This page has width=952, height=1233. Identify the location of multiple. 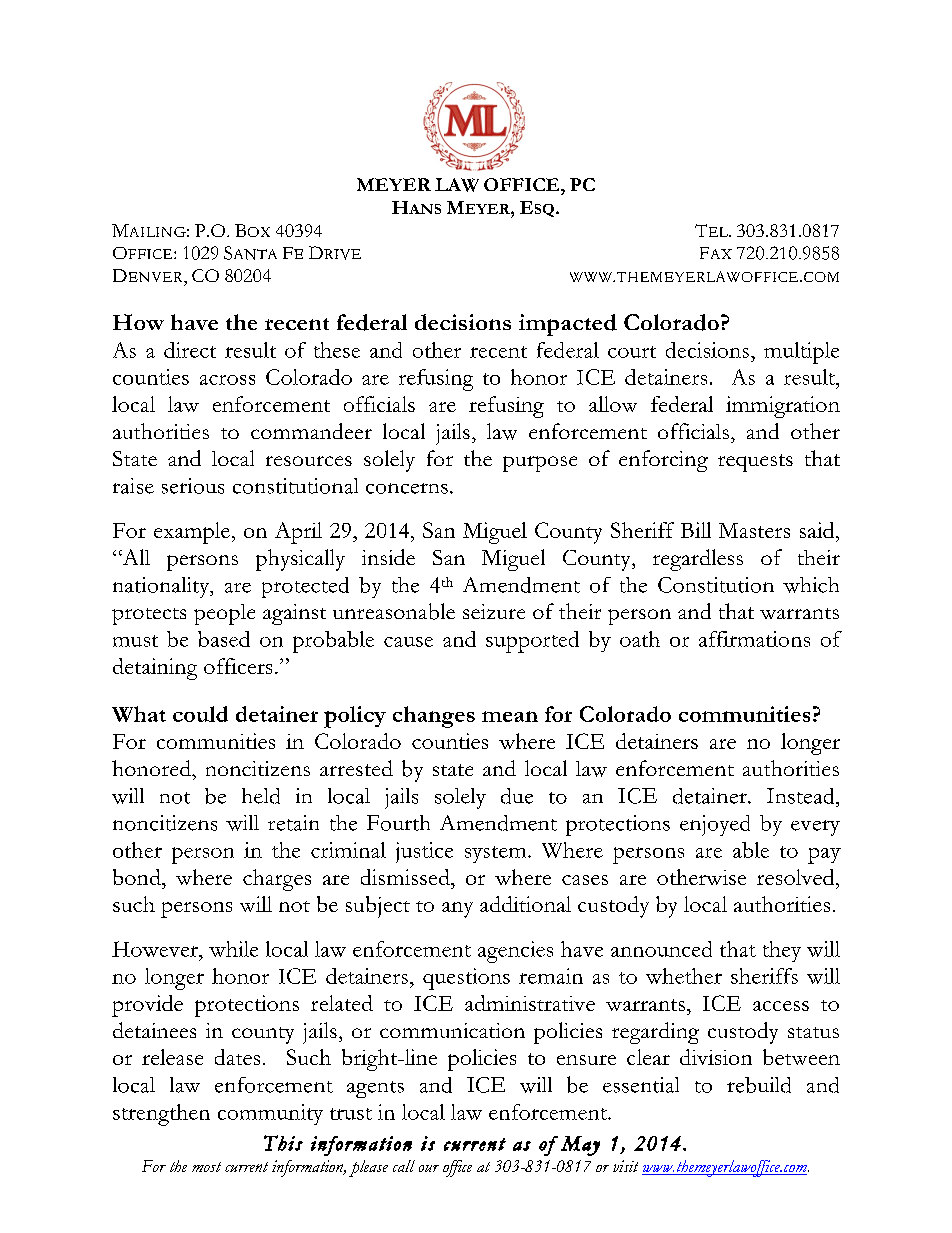
(801, 353).
